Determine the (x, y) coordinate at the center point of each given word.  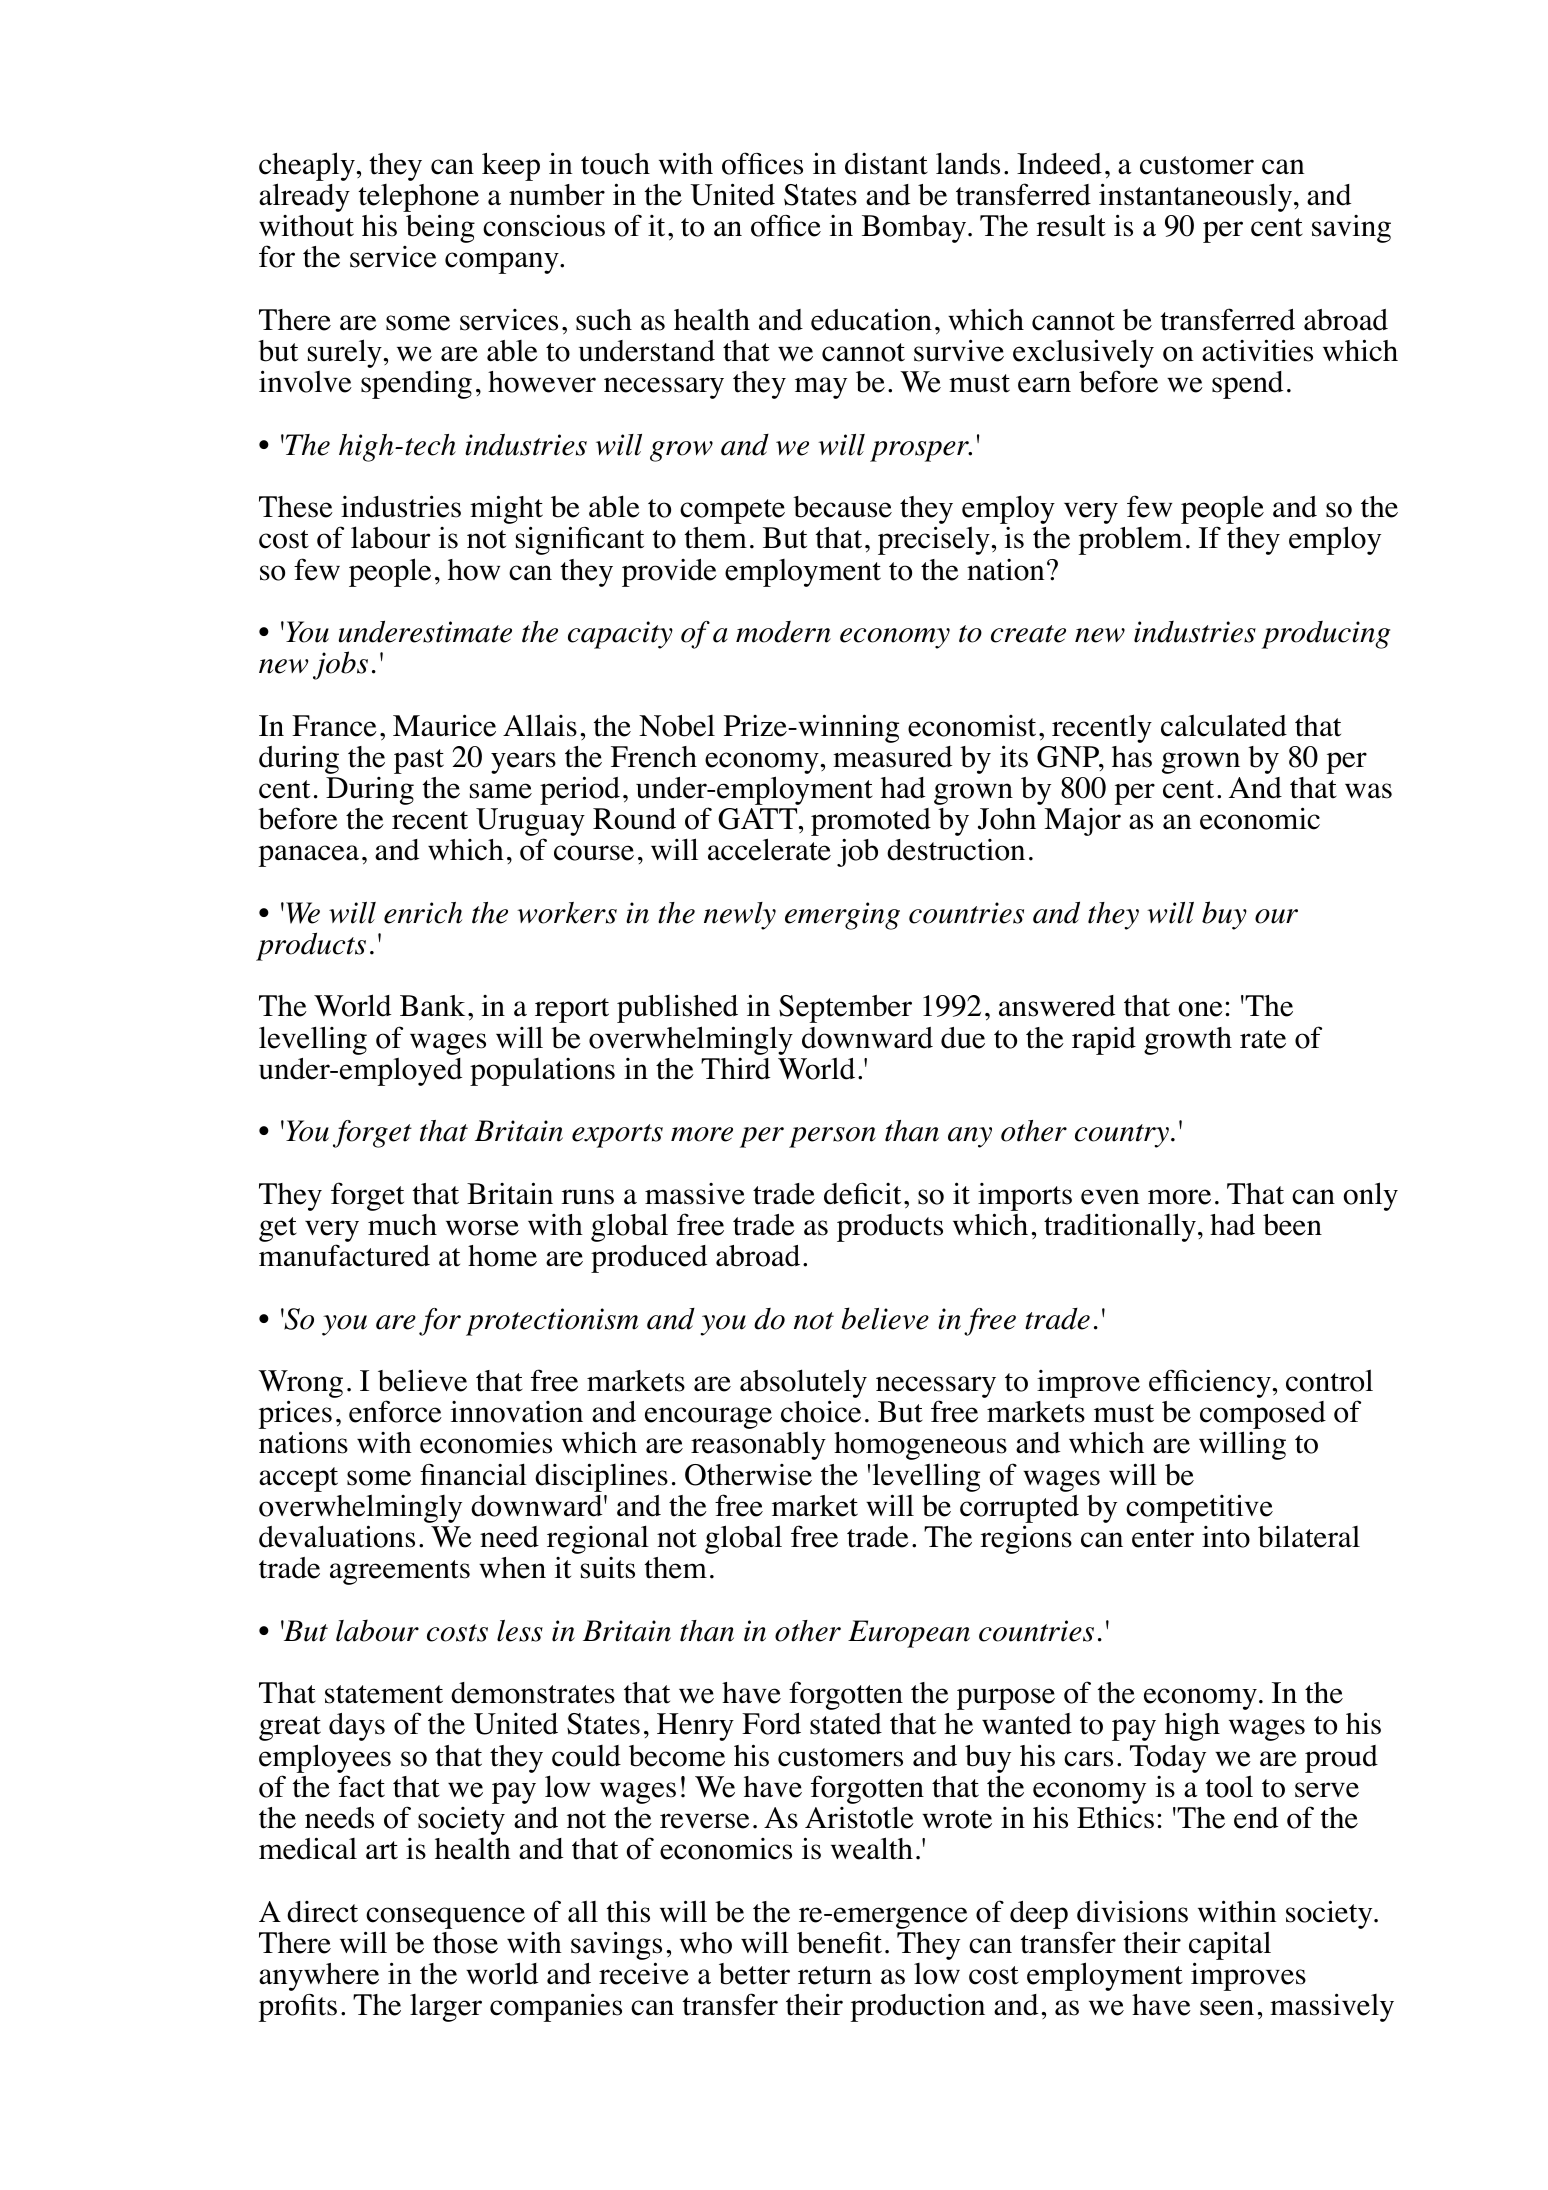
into (1226, 1537)
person (832, 1137)
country (1123, 1136)
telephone (419, 199)
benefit (839, 1943)
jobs (340, 665)
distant (886, 164)
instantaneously (1197, 199)
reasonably (758, 1445)
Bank (432, 1005)
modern (783, 632)
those (465, 1943)
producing (1326, 635)
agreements (400, 1572)
